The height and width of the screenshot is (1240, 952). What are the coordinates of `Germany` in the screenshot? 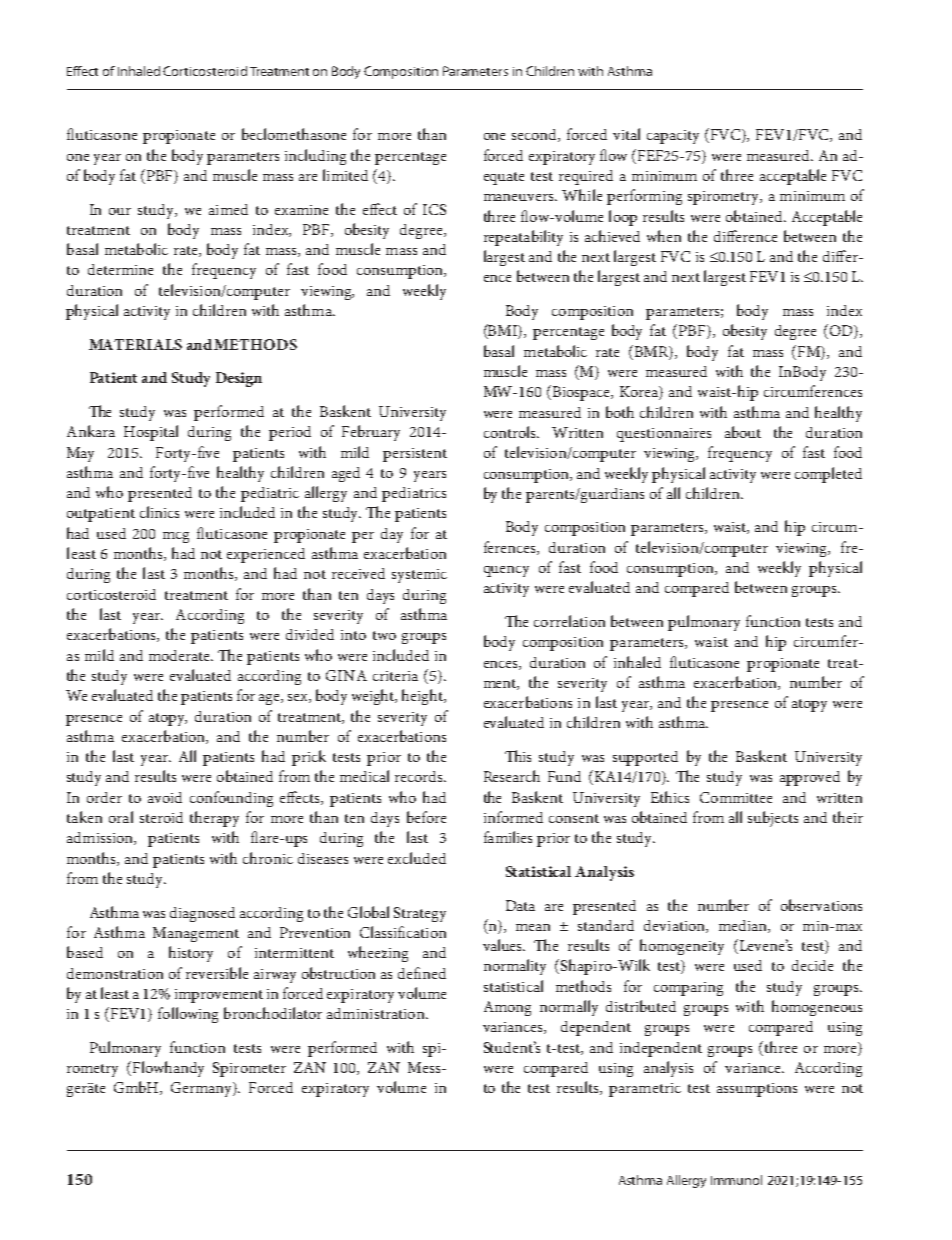 It's located at (203, 1089).
